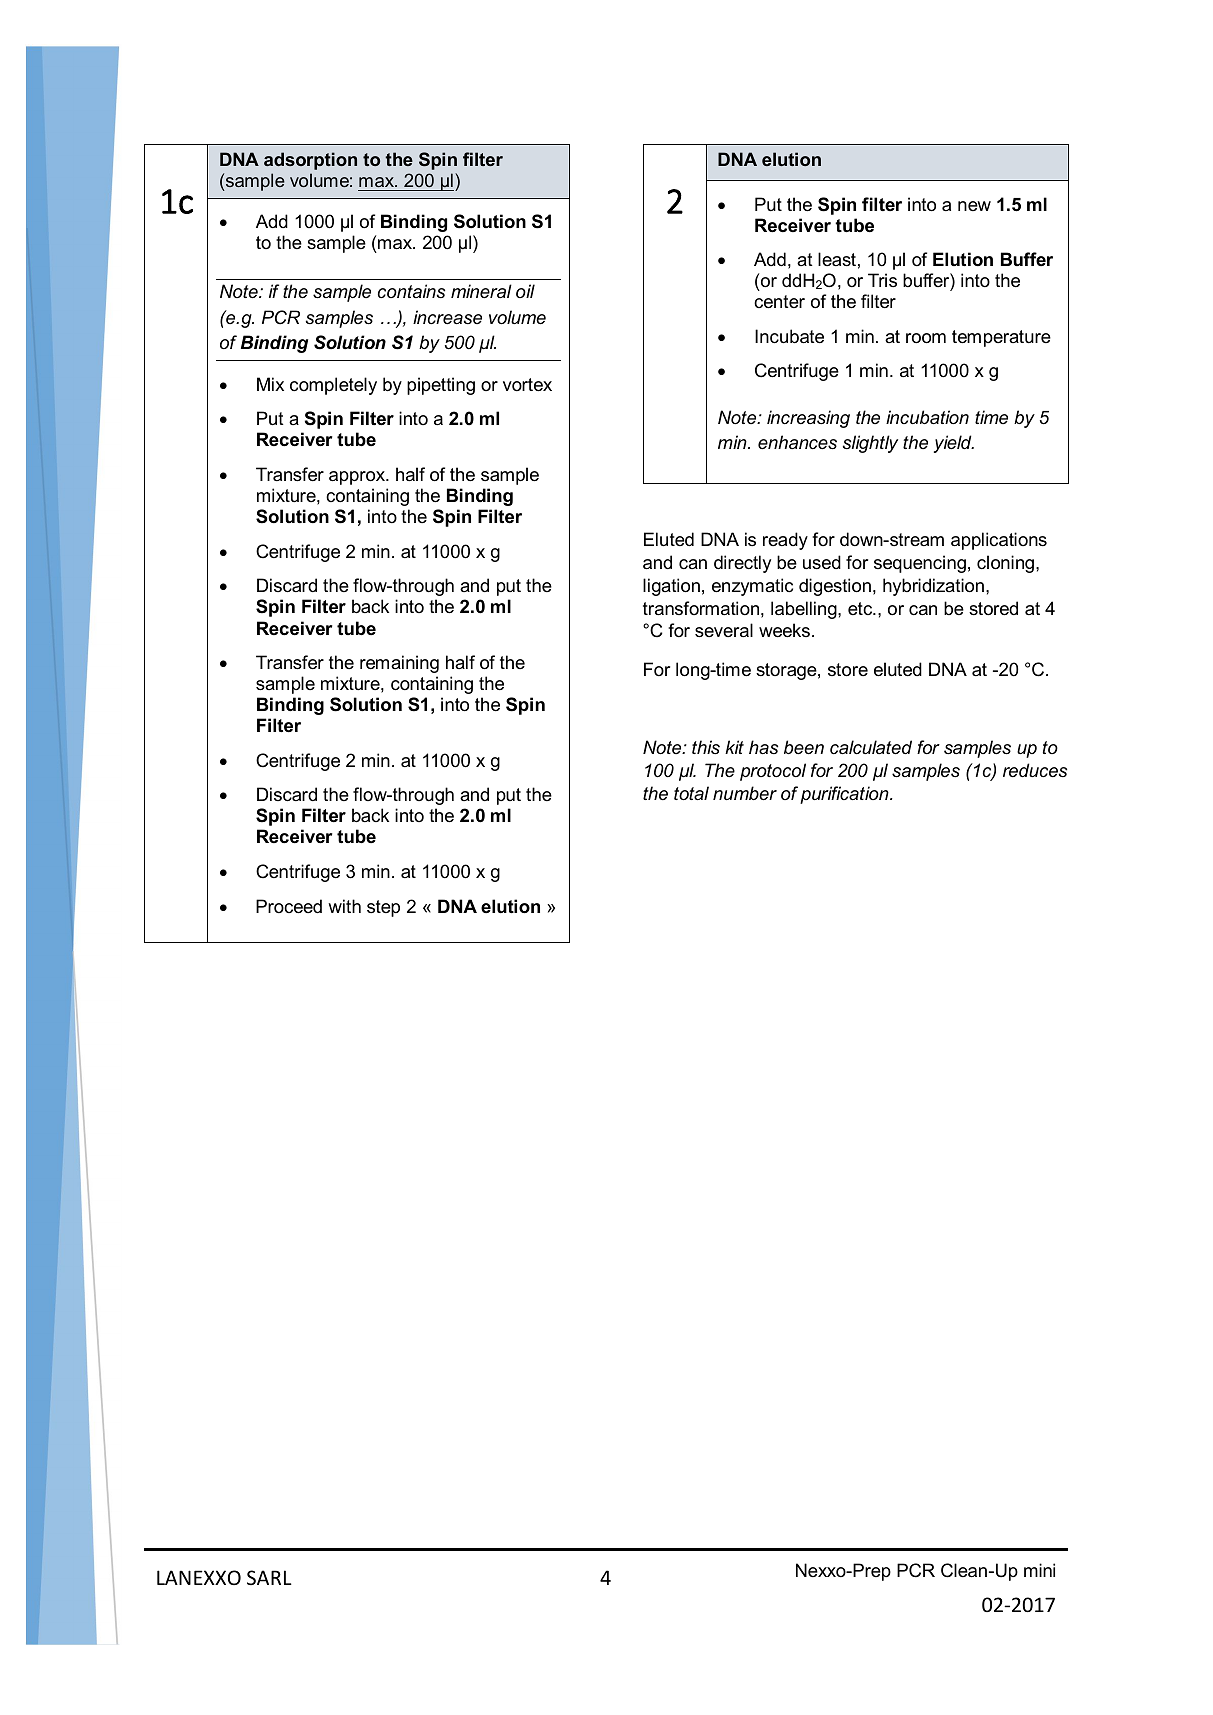  What do you see at coordinates (779, 302) in the image?
I see `center` at bounding box center [779, 302].
